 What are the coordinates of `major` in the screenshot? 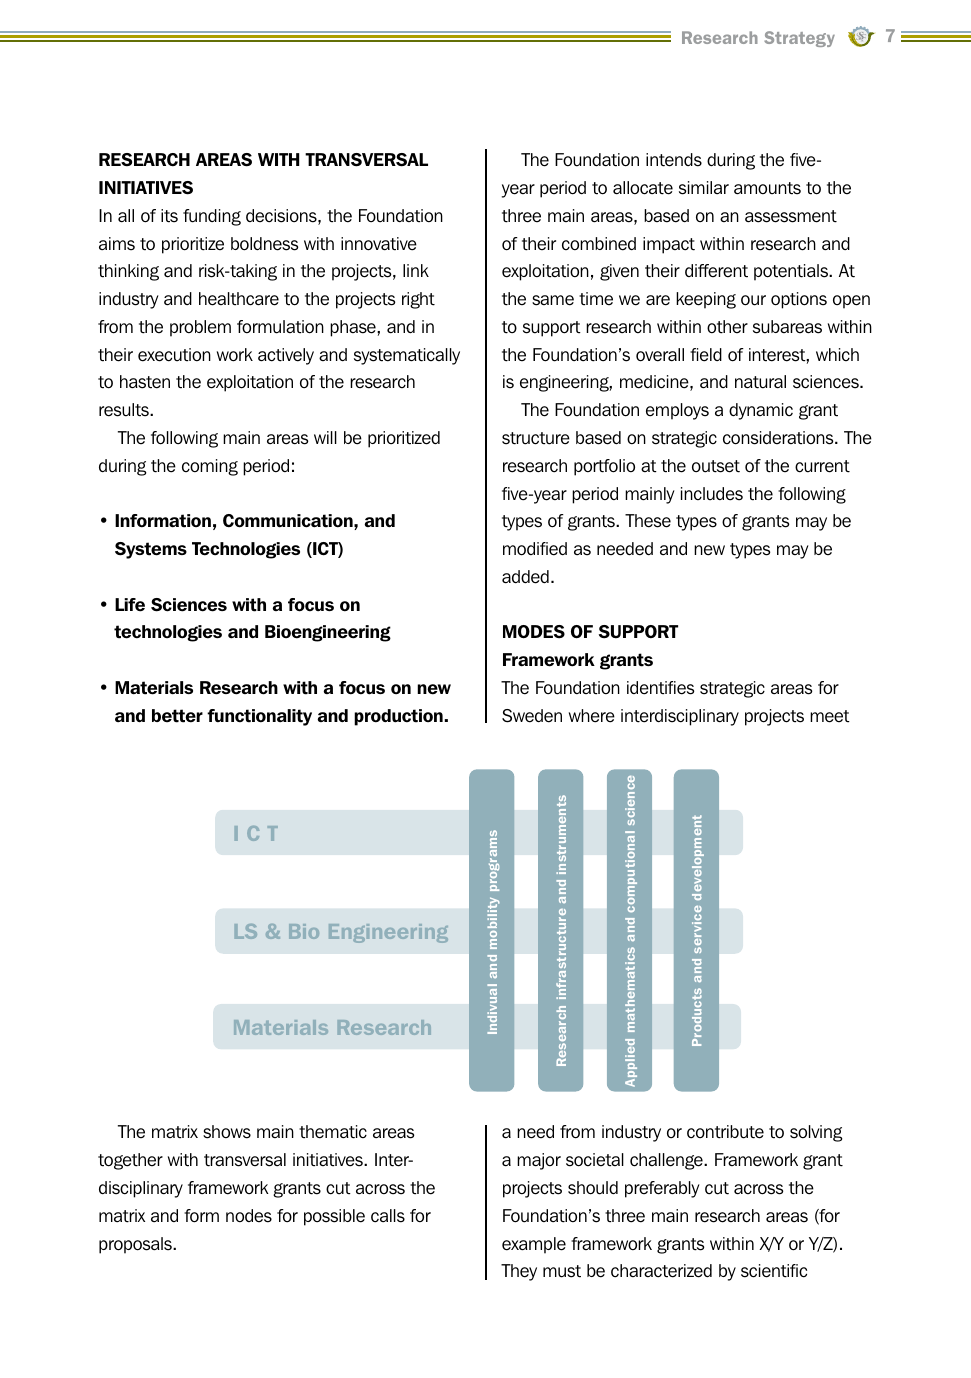 It's located at (539, 1161).
